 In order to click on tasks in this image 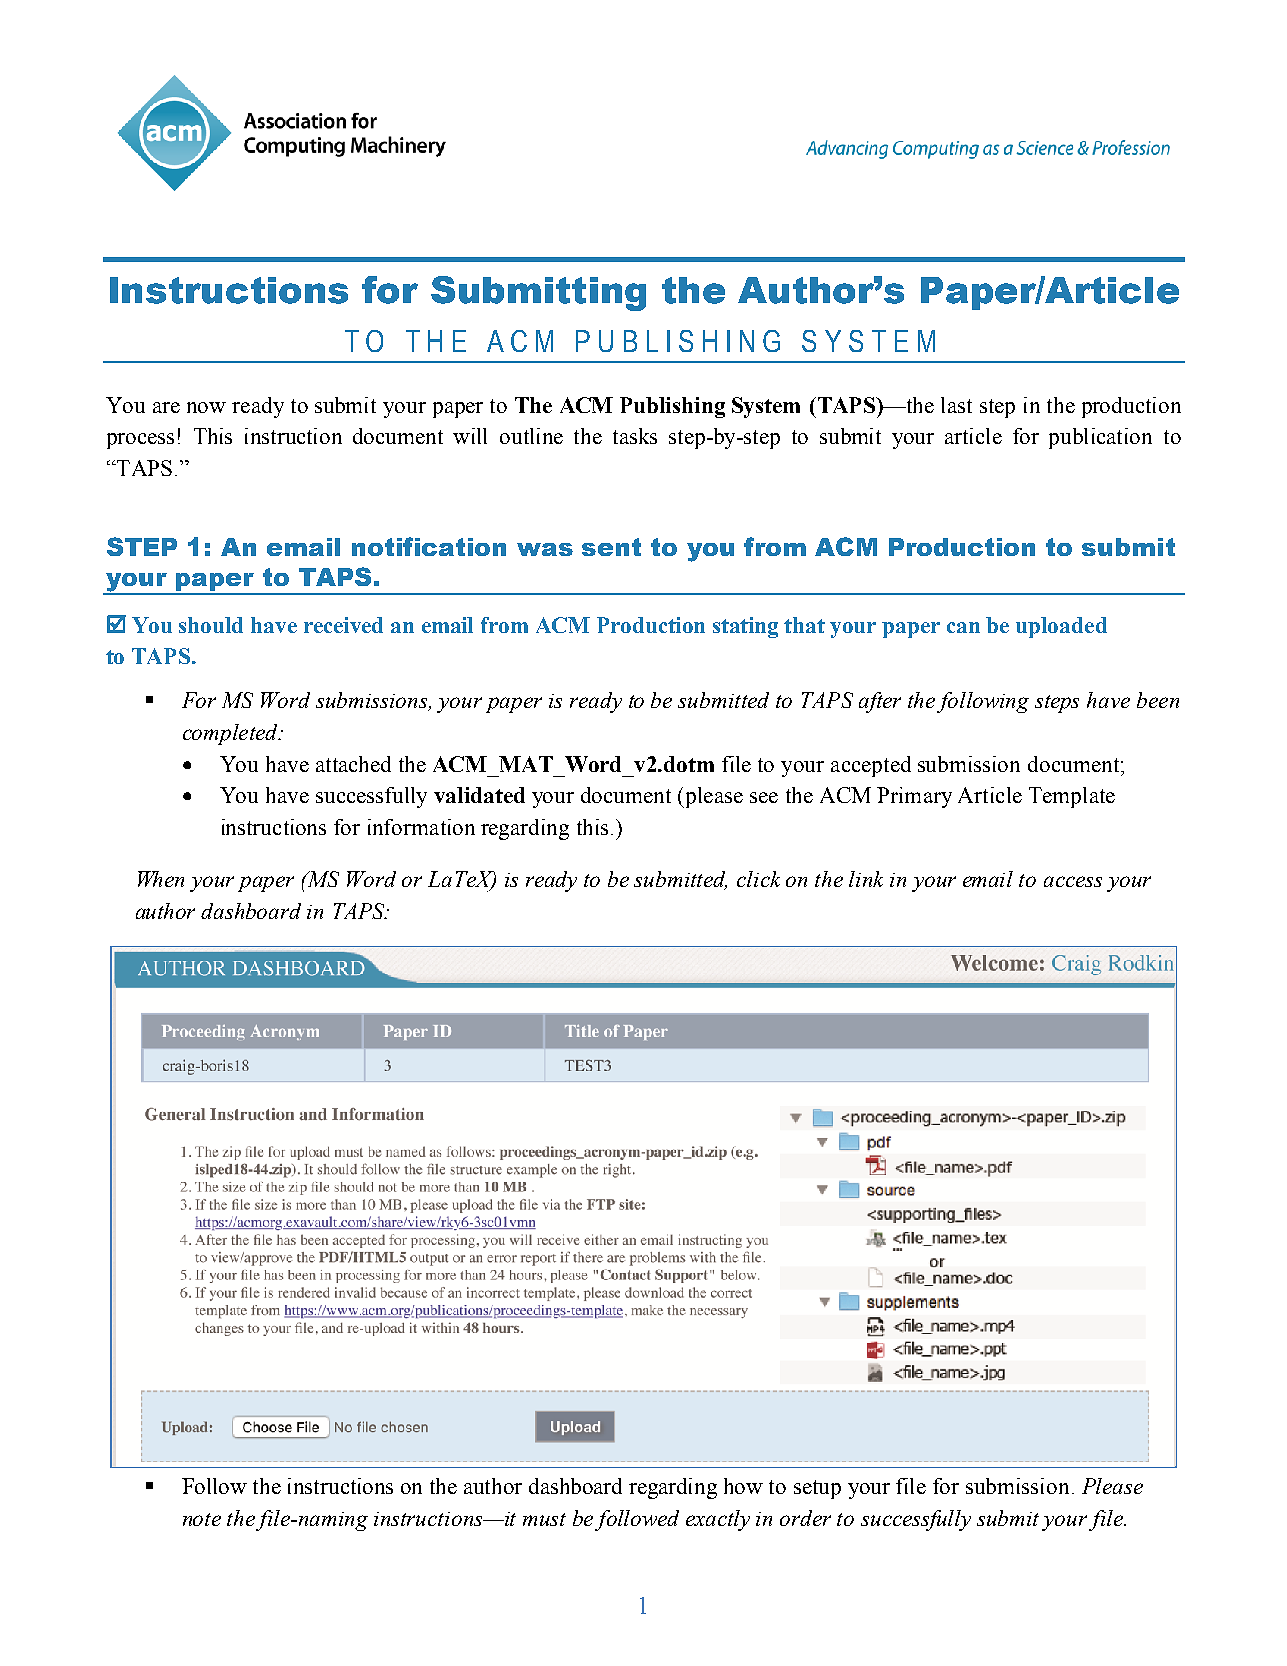, I will do `click(635, 436)`.
